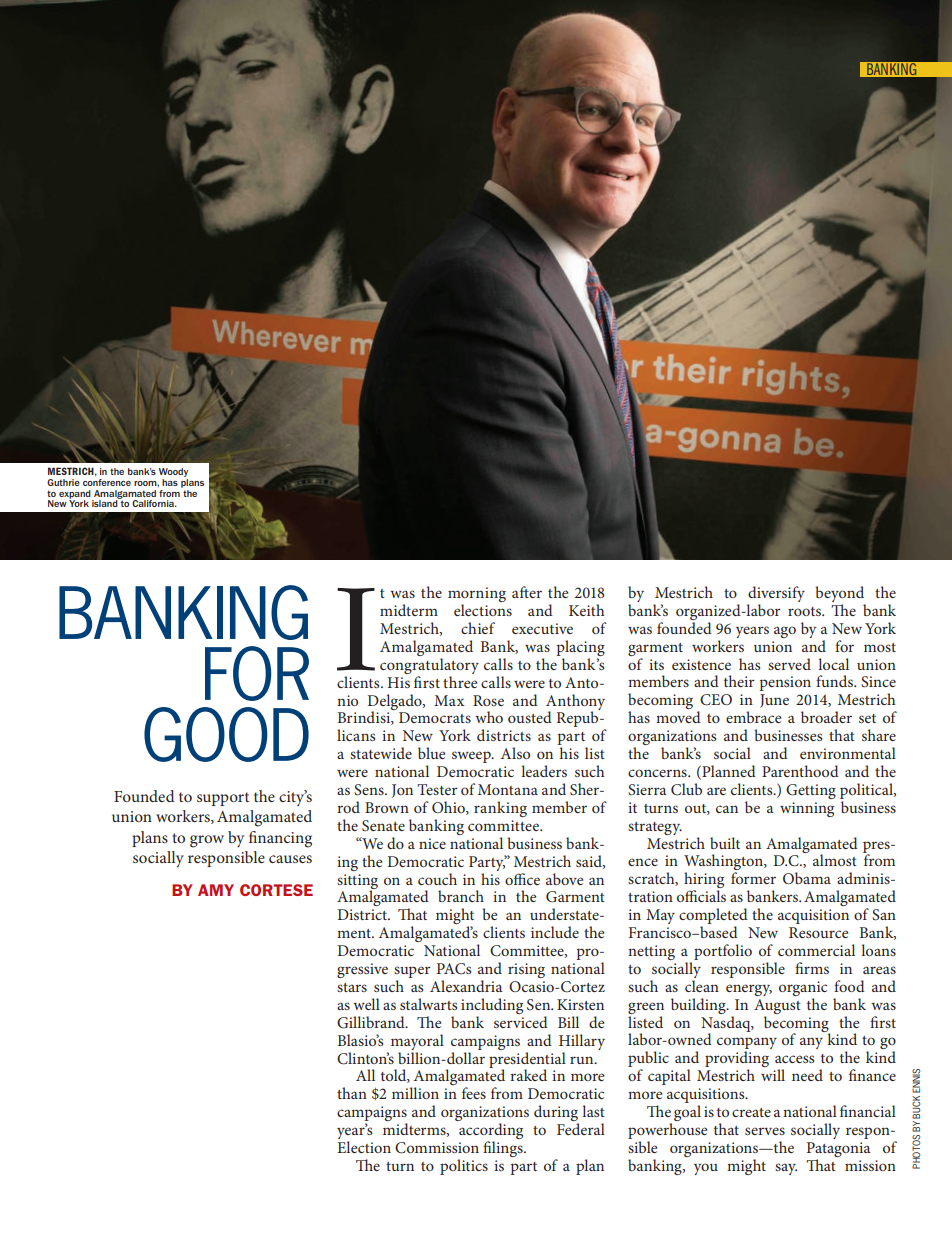 Image resolution: width=952 pixels, height=1233 pixels. Describe the element at coordinates (527, 592) in the screenshot. I see `after` at that location.
